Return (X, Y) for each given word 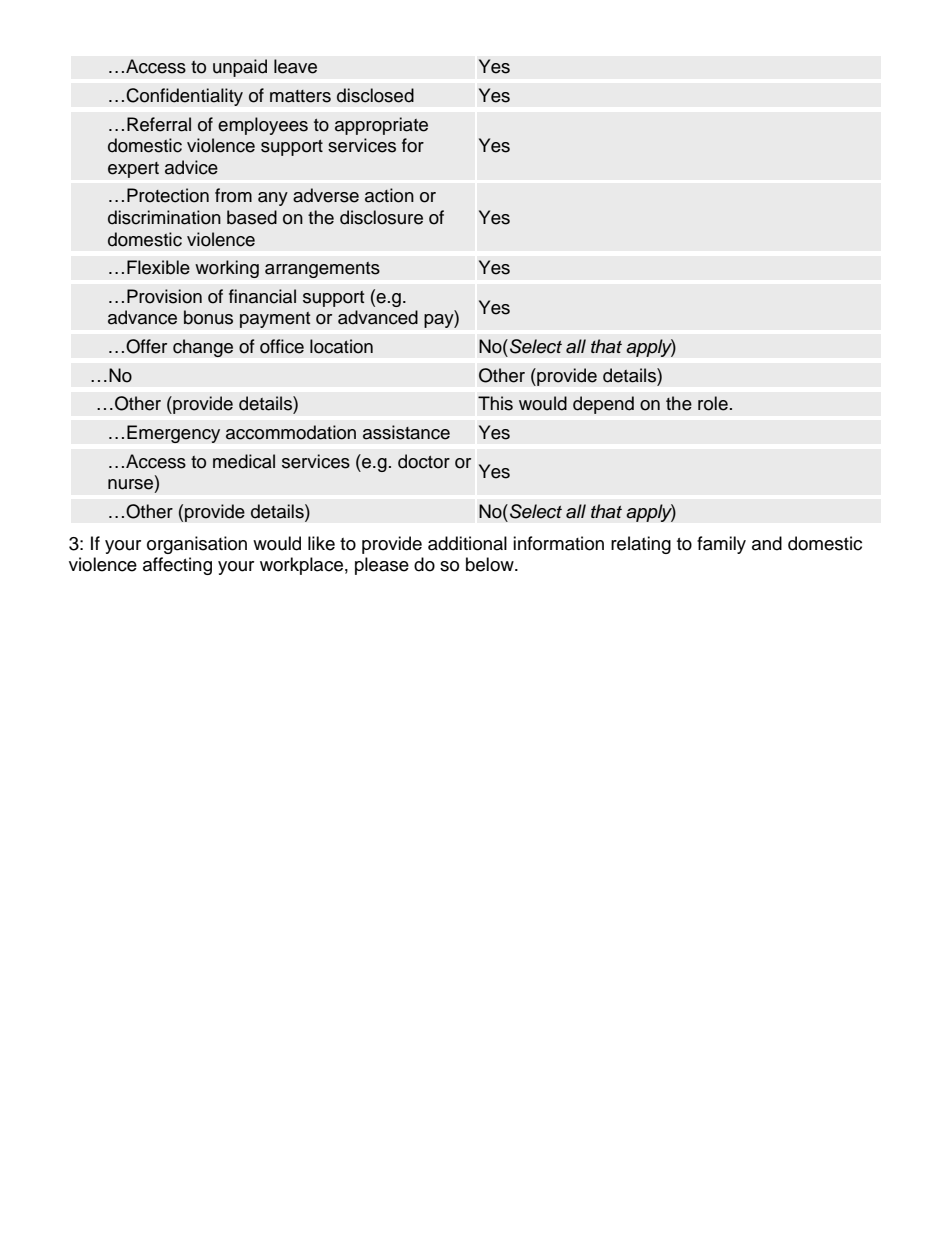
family (721, 545)
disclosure (381, 217)
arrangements (322, 269)
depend (603, 405)
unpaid (240, 68)
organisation (197, 545)
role (713, 403)
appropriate (381, 126)
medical (244, 461)
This (495, 403)
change (203, 348)
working (227, 269)
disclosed (375, 95)
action (389, 195)
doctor (424, 461)
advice (191, 167)
